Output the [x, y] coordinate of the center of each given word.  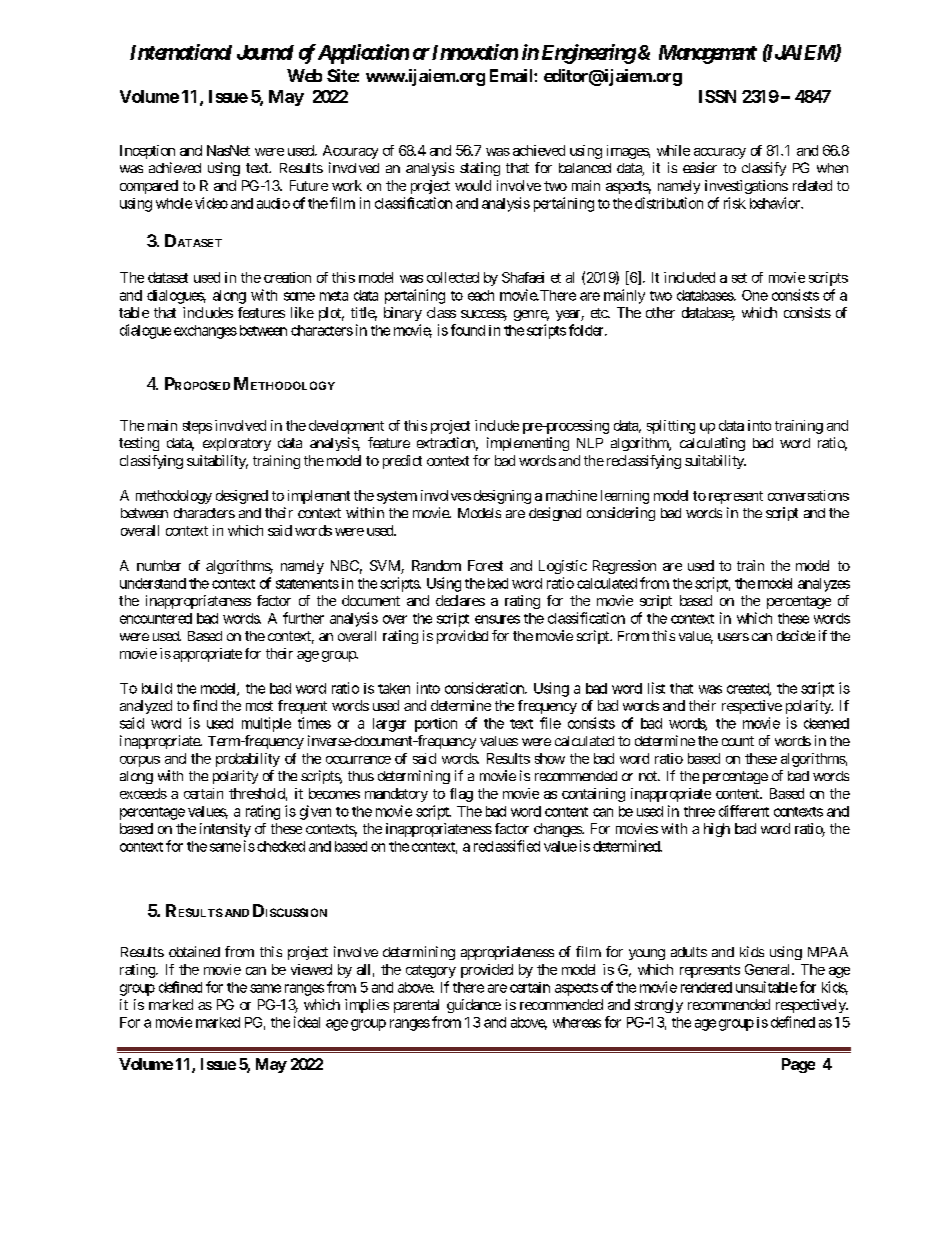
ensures [497, 619]
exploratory [237, 444]
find [205, 705]
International [181, 52]
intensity [225, 830]
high [717, 830]
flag [461, 795]
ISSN [717, 96]
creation [287, 277]
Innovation [475, 52]
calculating [712, 444]
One [755, 295]
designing [502, 497]
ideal [307, 1022]
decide [796, 635]
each [481, 295]
